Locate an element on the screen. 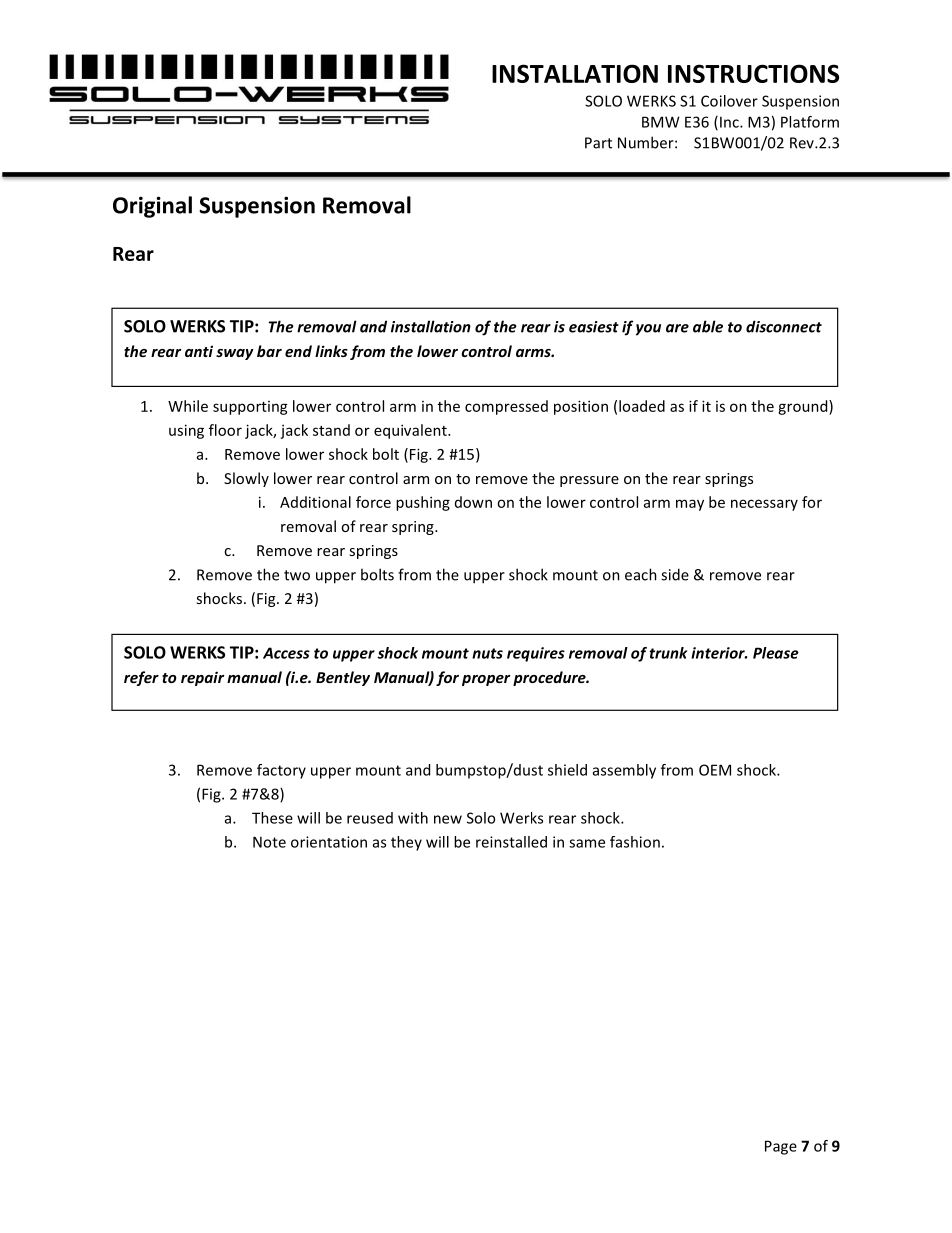 Image resolution: width=952 pixels, height=1233 pixels. Part is located at coordinates (598, 143).
